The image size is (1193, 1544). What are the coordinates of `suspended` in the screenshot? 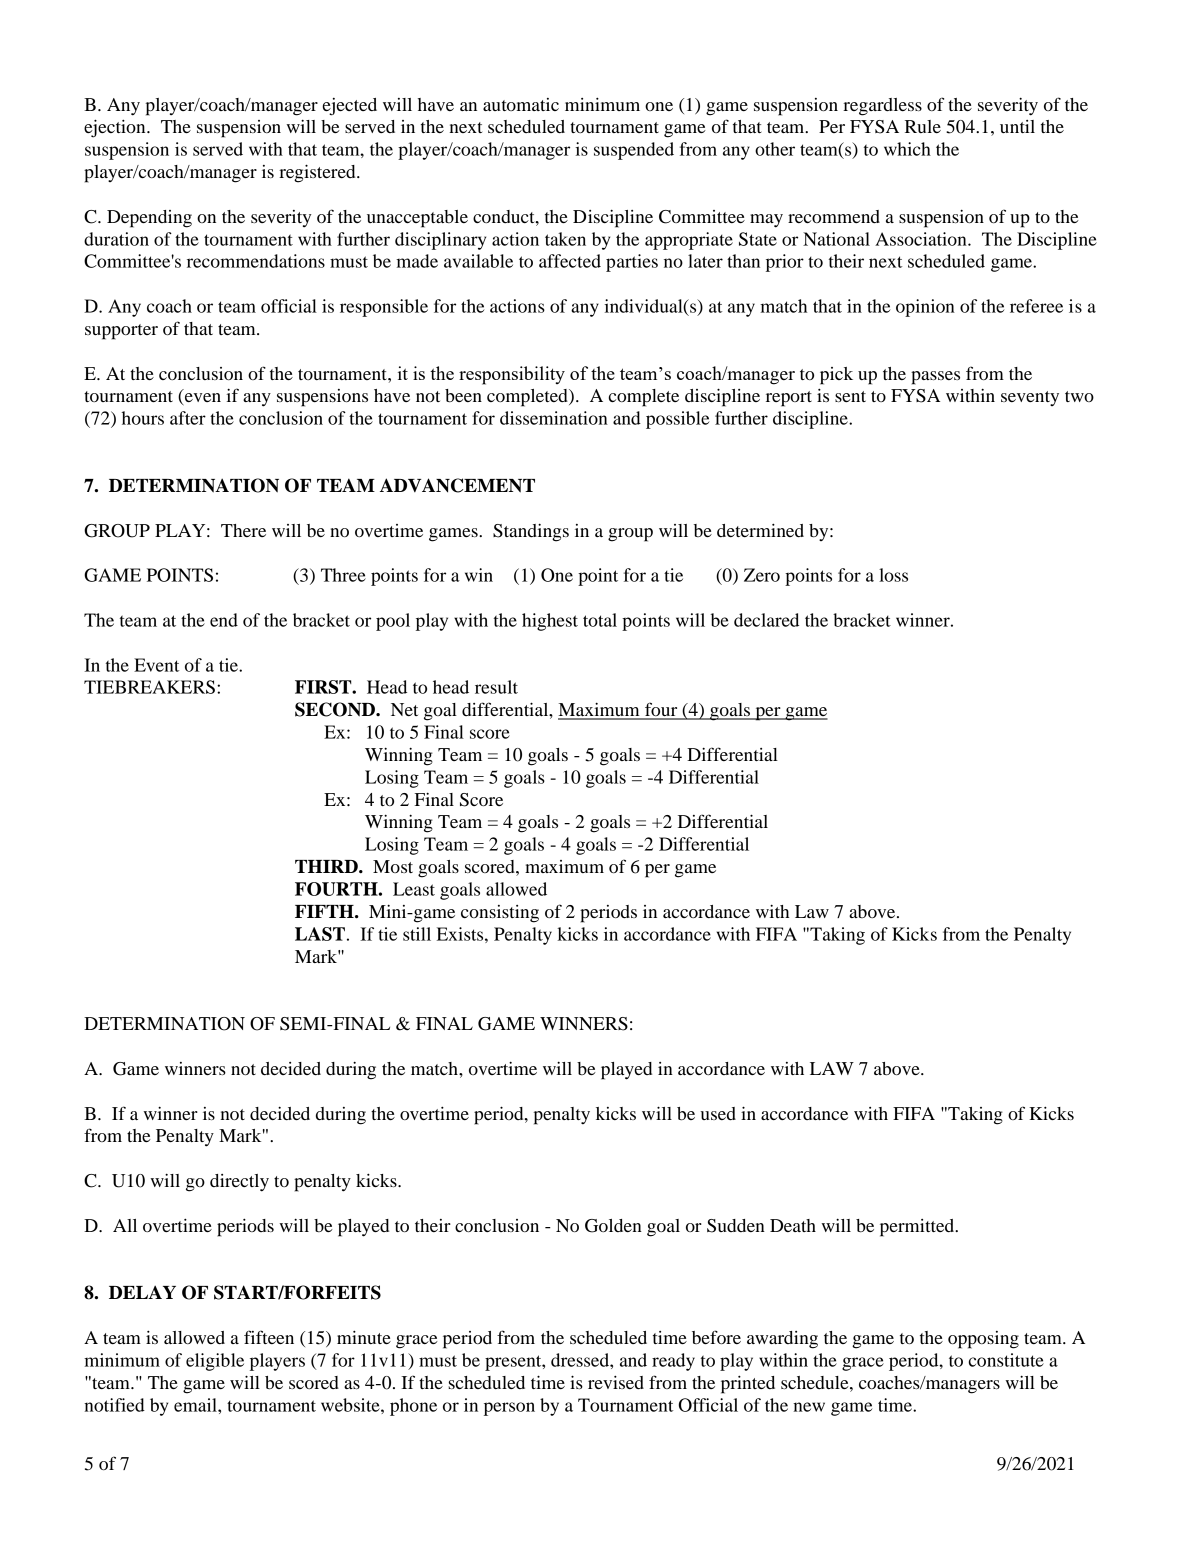 It's located at (634, 151).
